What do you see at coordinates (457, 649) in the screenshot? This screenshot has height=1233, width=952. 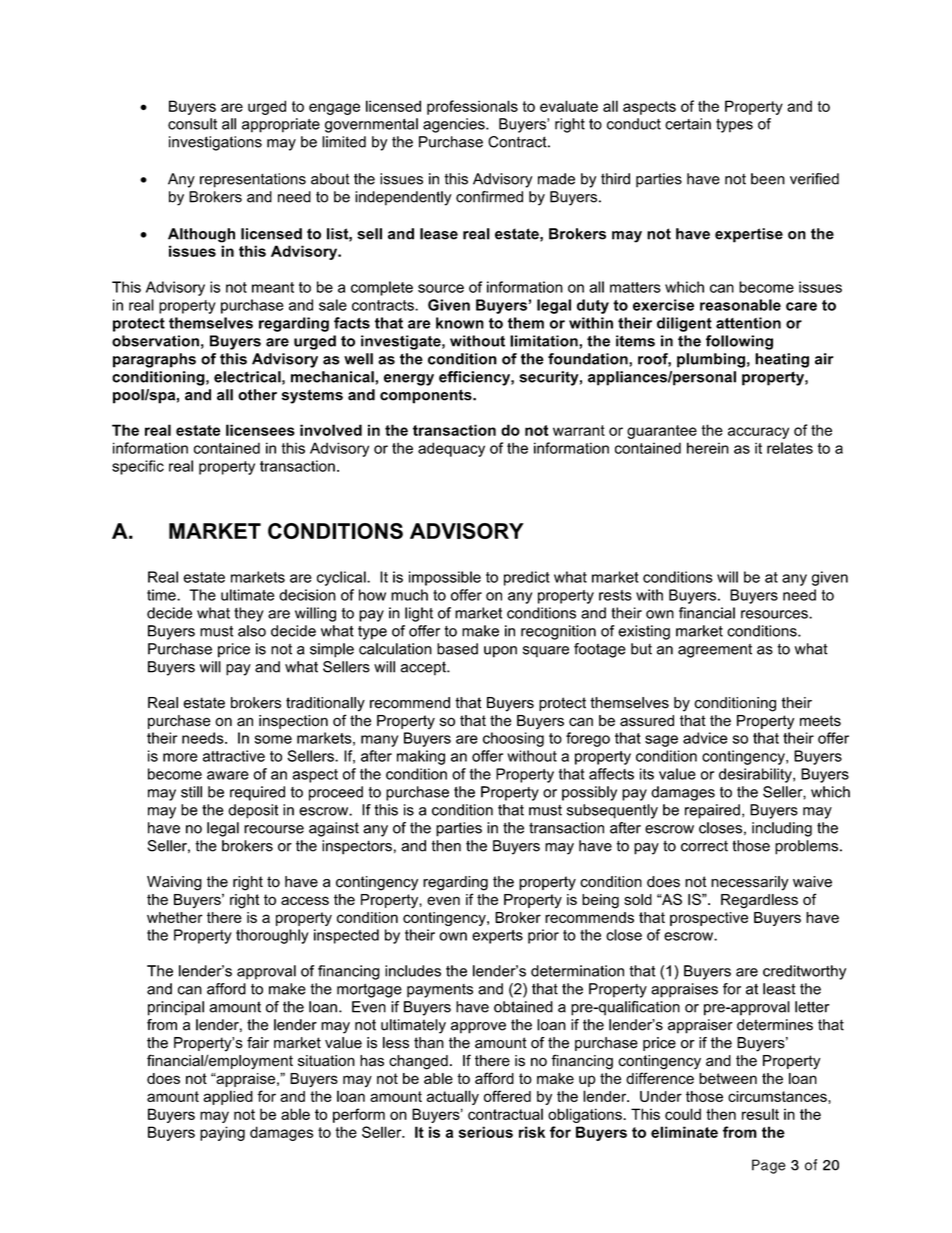 I see `based` at bounding box center [457, 649].
